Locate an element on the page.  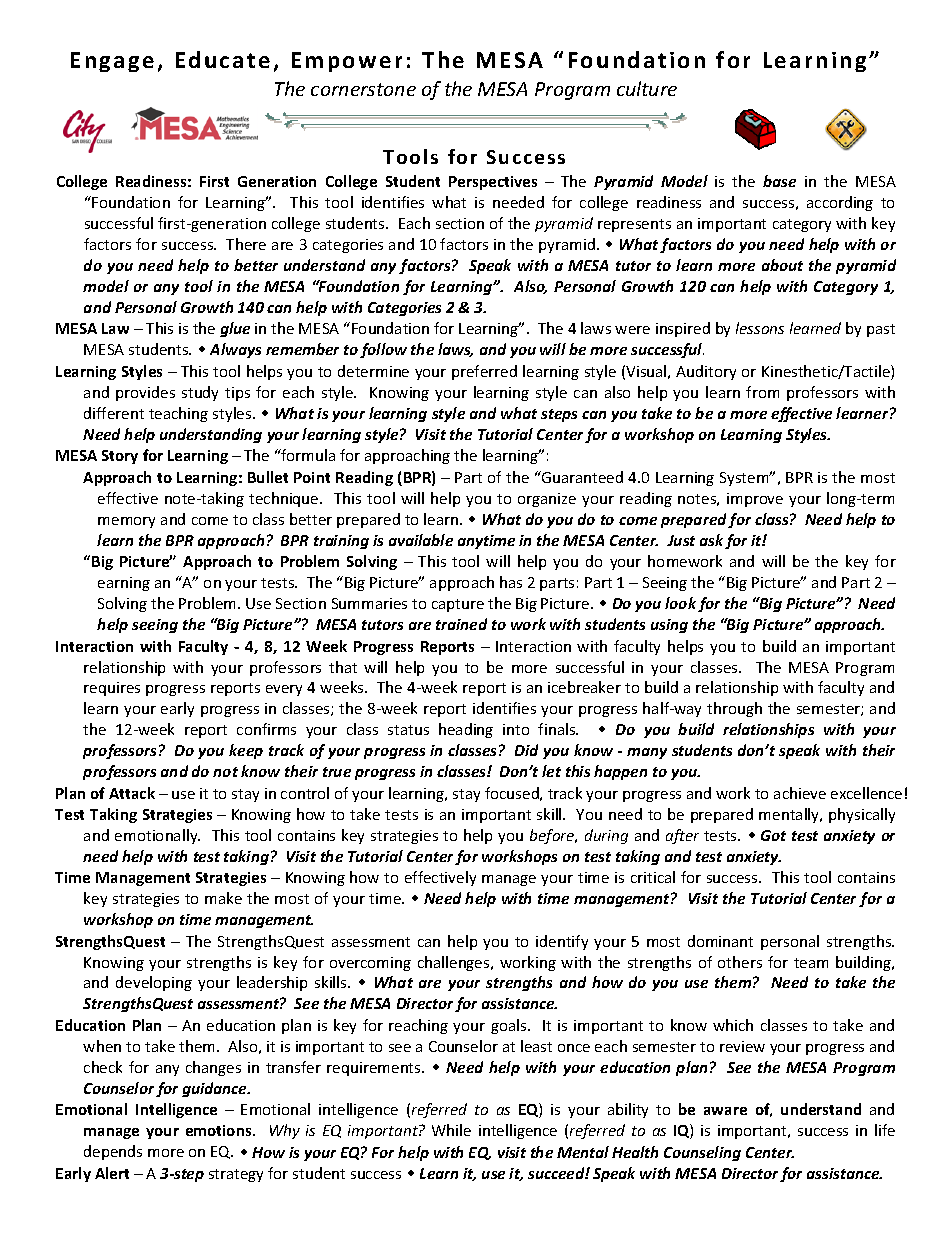
from is located at coordinates (762, 392).
